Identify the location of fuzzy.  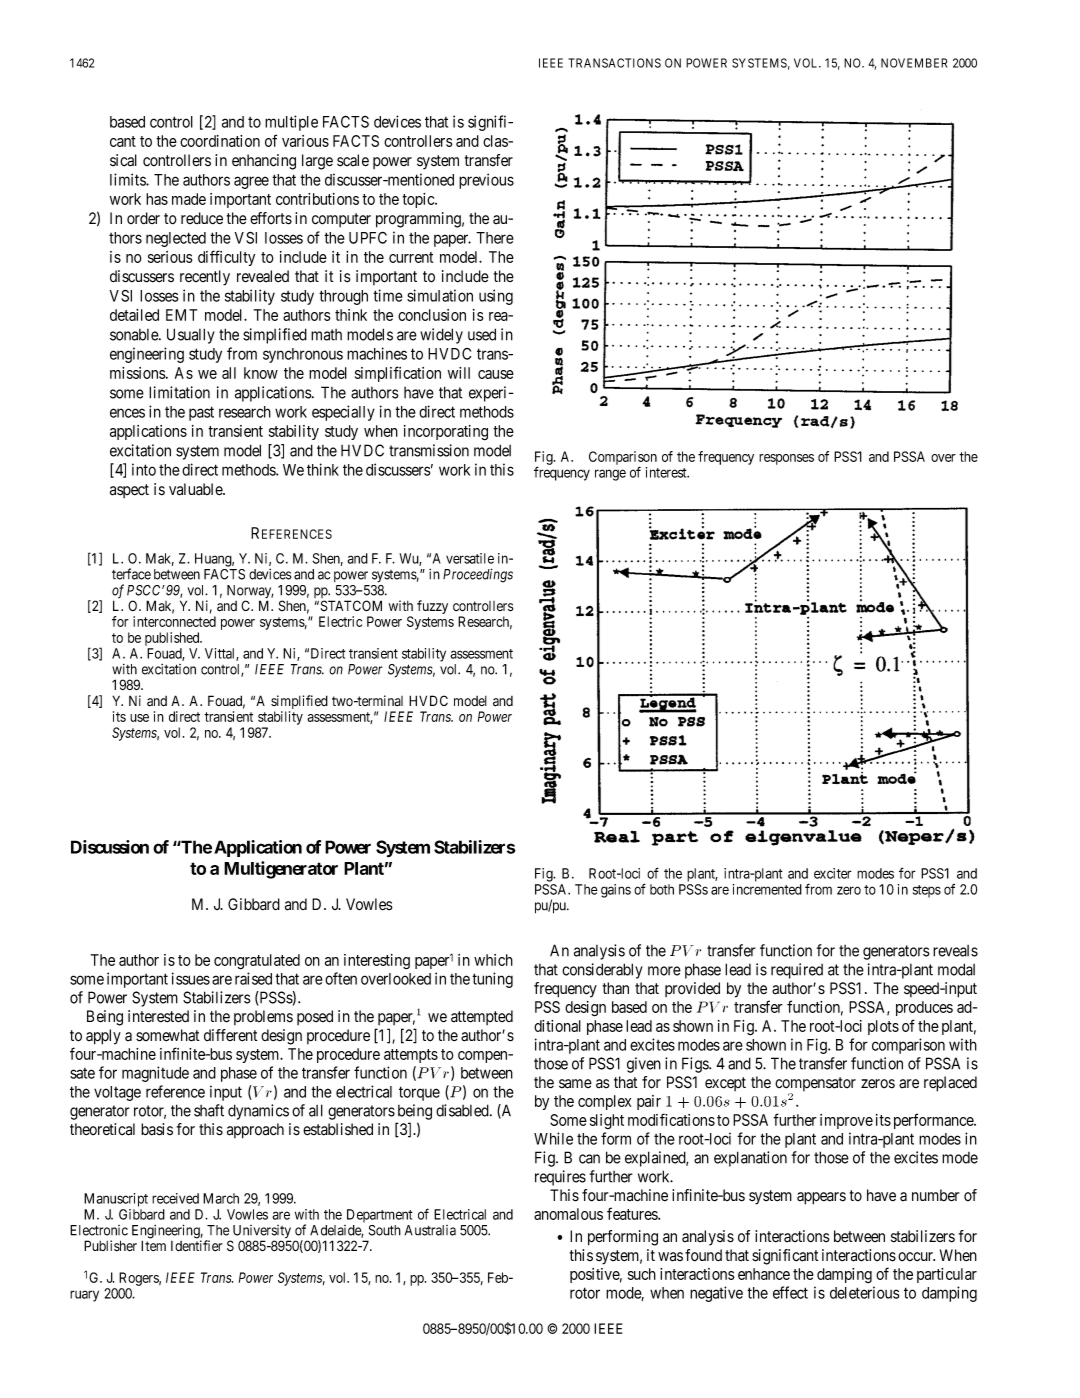
(432, 607).
